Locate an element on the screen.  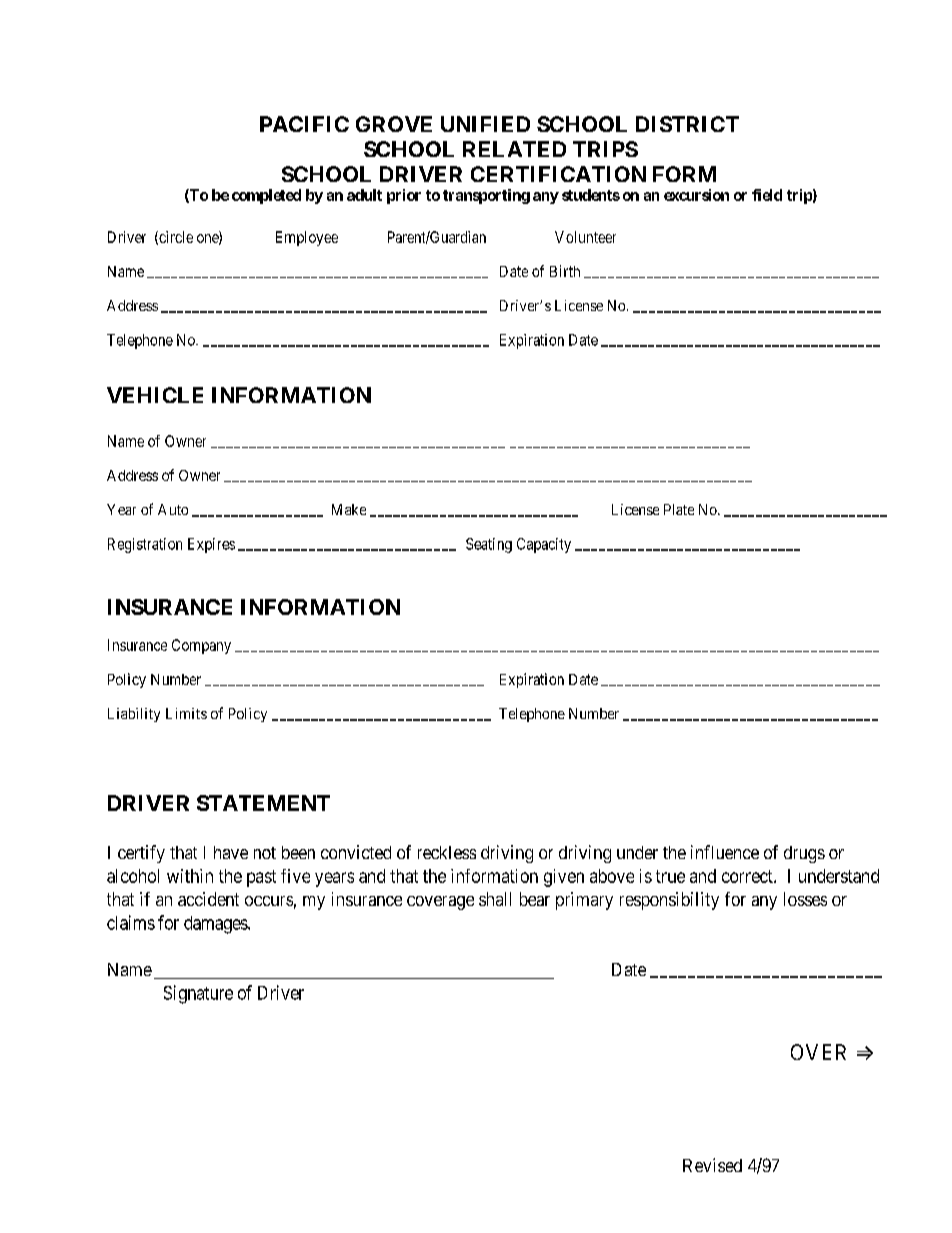
Seating is located at coordinates (489, 545).
